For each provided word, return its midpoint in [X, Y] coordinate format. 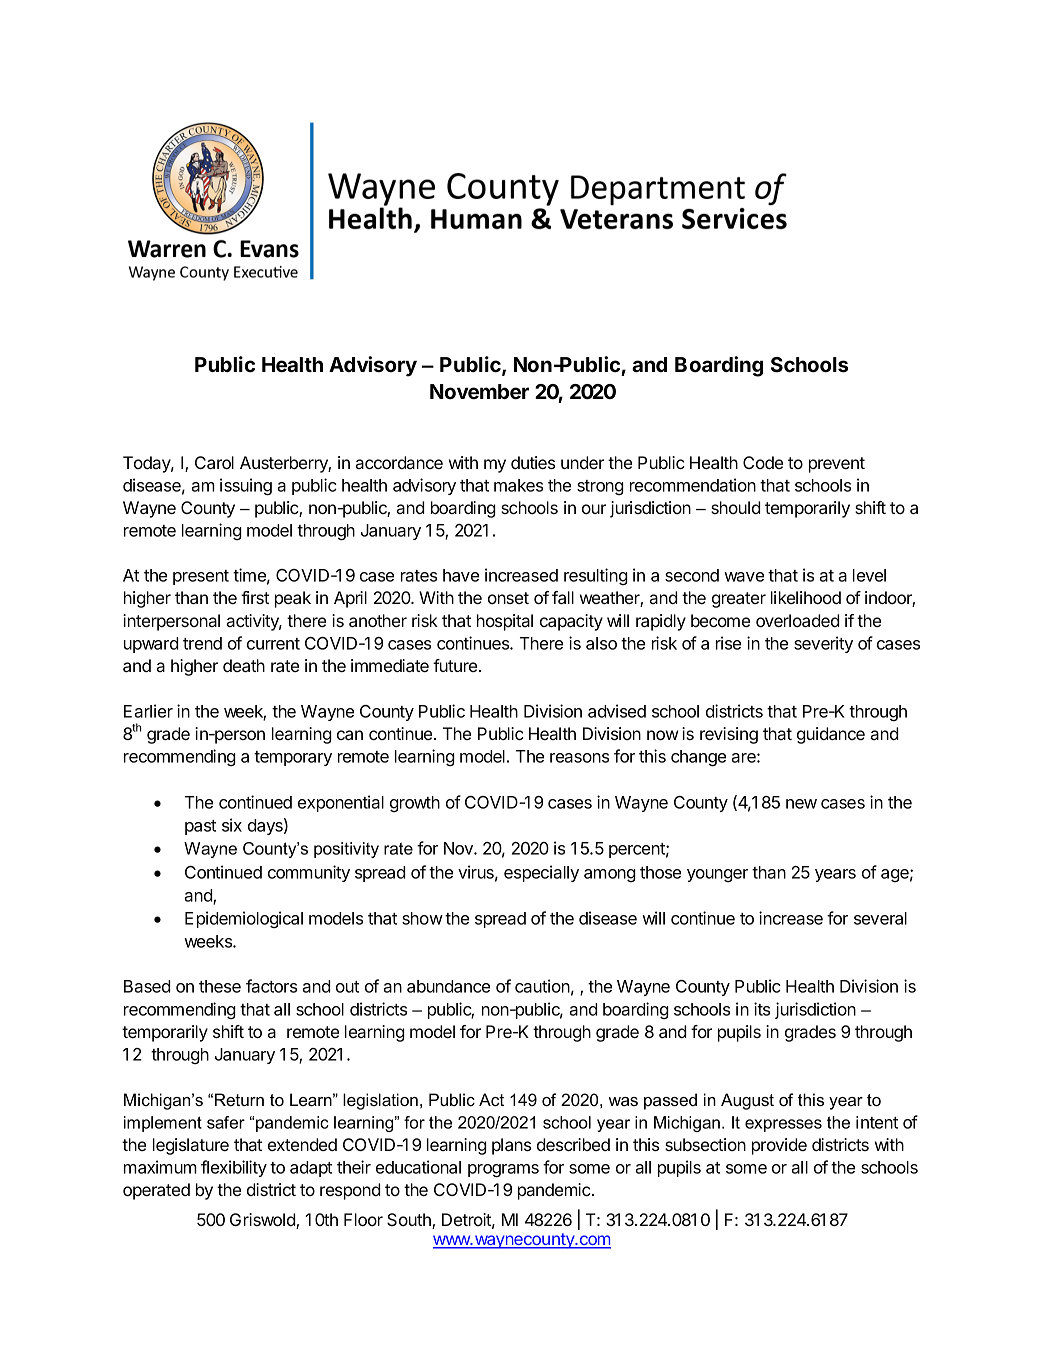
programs [503, 1170]
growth [415, 804]
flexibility [234, 1168]
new [801, 804]
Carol [214, 462]
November [479, 392]
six [232, 825]
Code [763, 462]
